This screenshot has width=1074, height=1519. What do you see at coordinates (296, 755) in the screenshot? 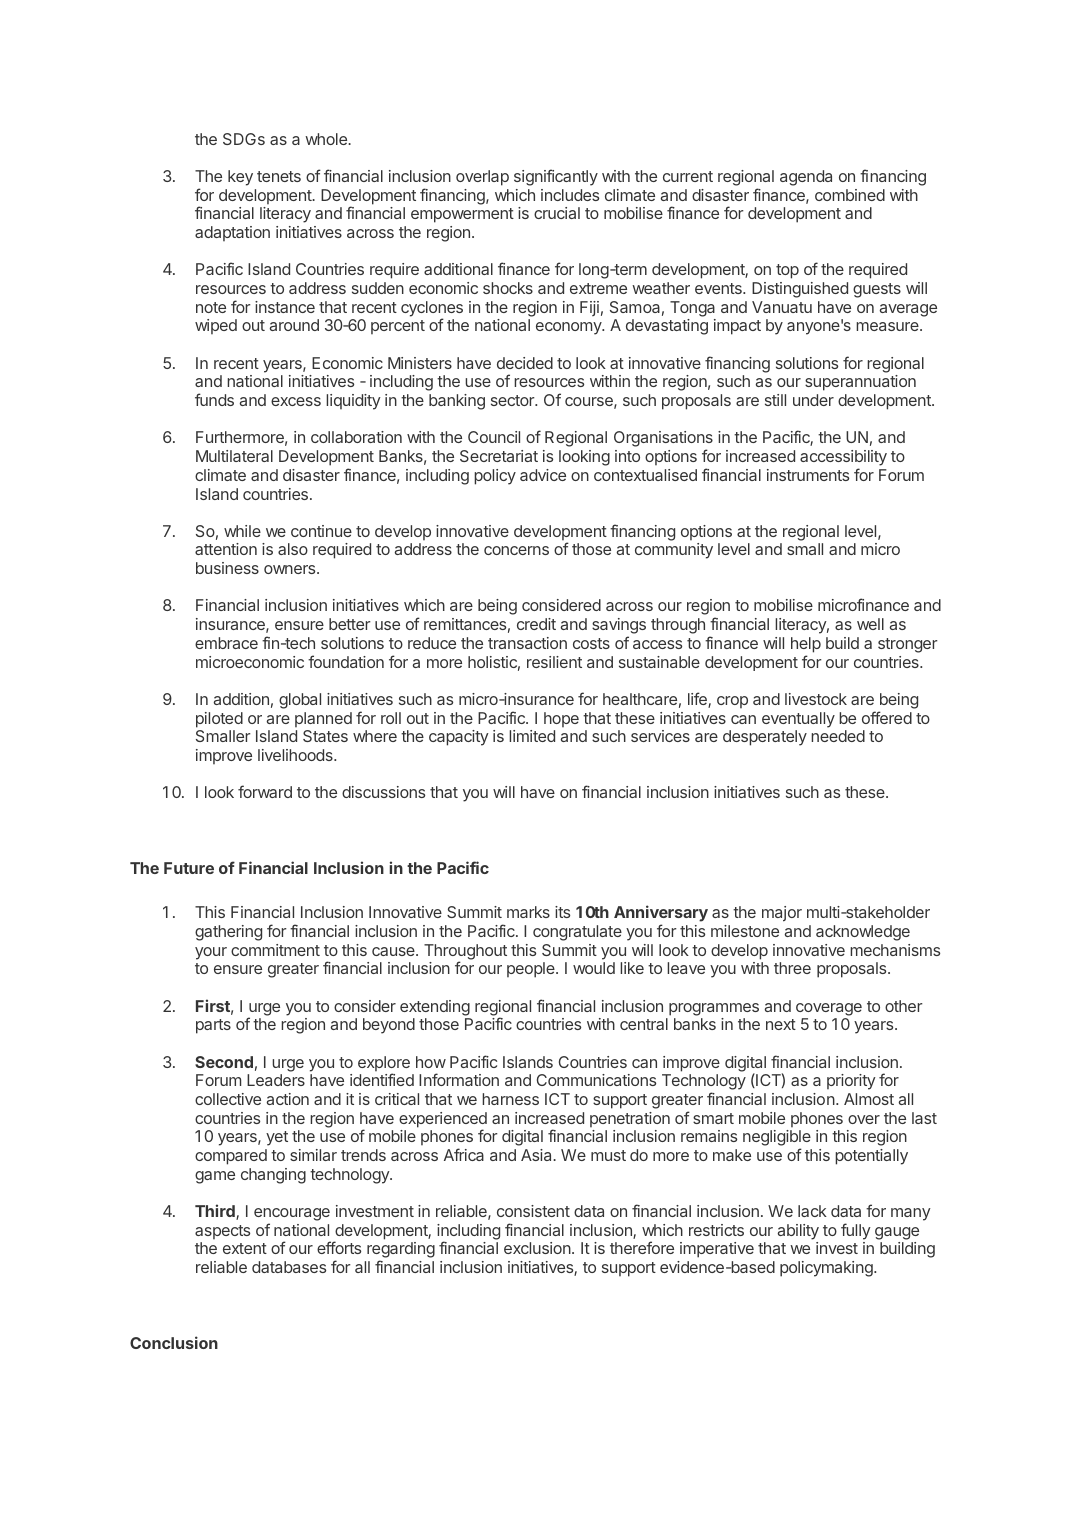
I see `livelihoods` at bounding box center [296, 755].
